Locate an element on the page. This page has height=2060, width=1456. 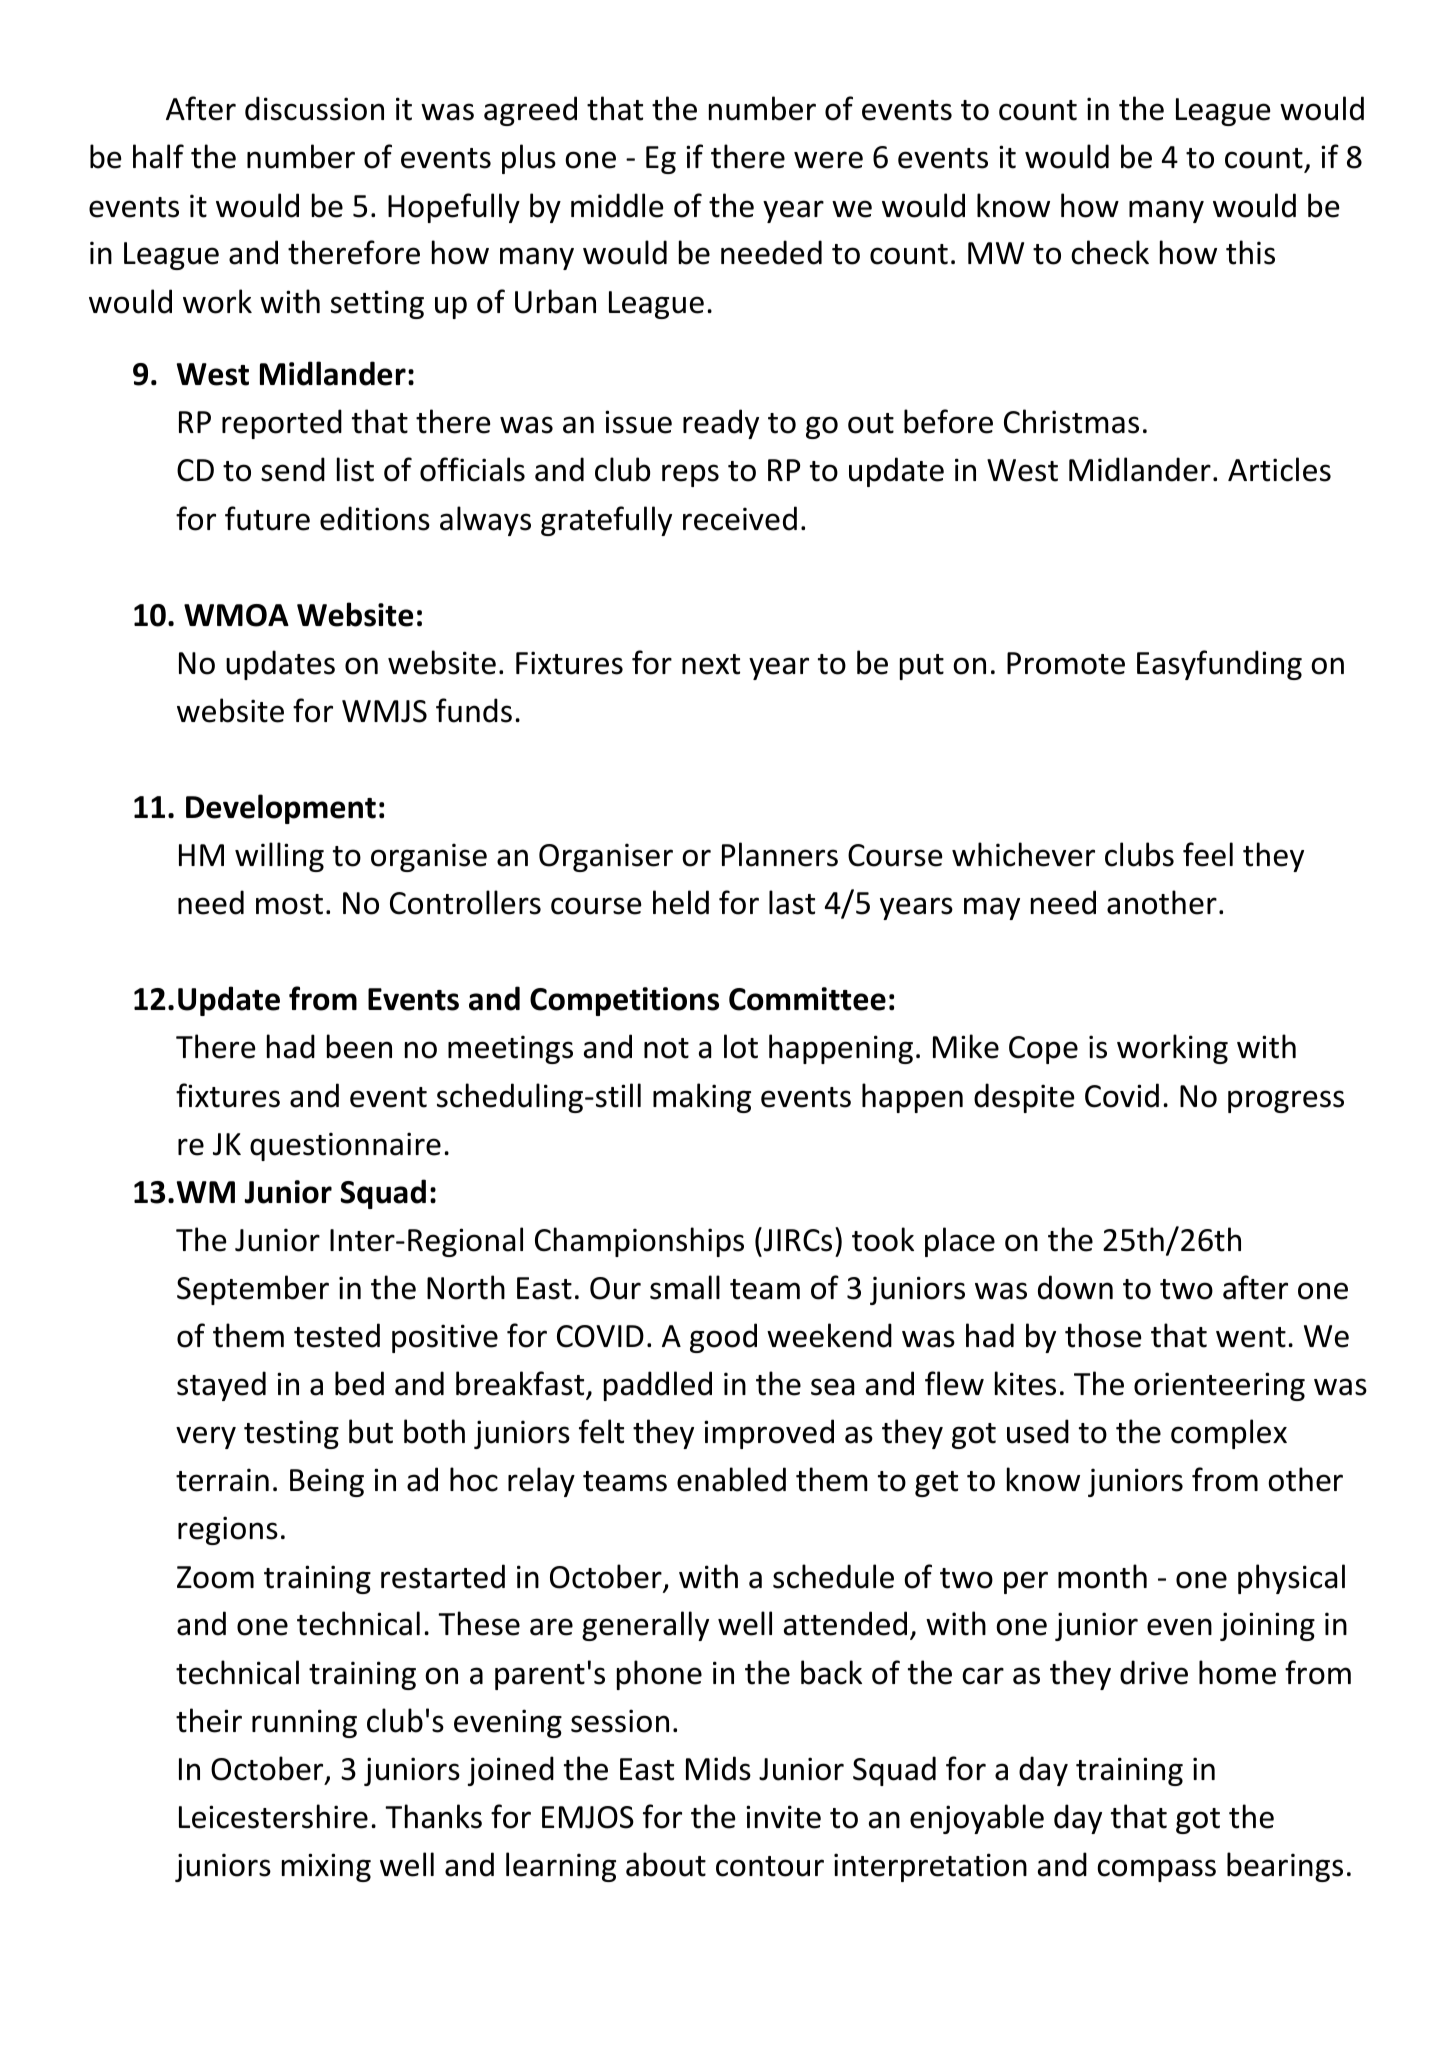
send is located at coordinates (293, 469).
